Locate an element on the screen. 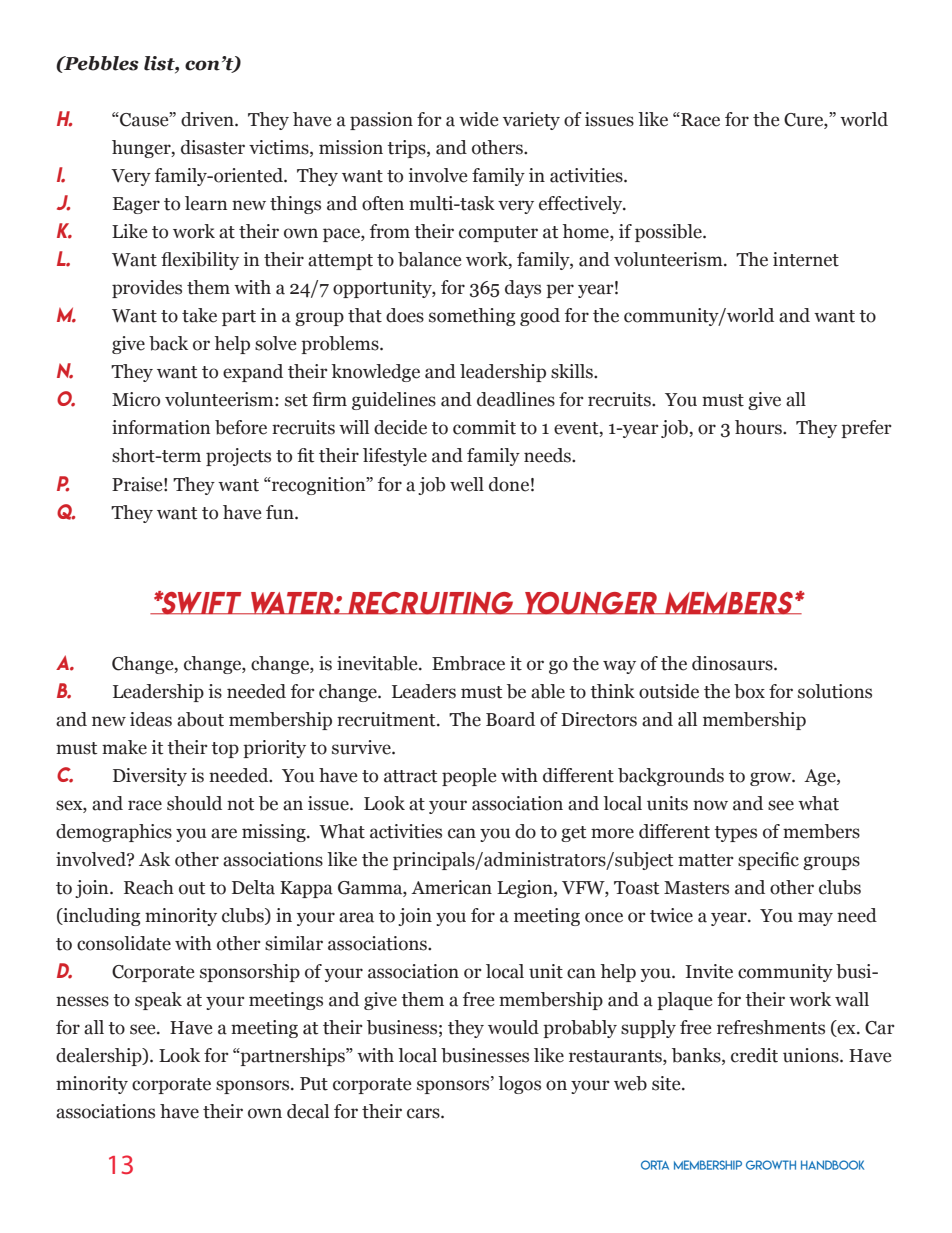  people is located at coordinates (469, 777).
